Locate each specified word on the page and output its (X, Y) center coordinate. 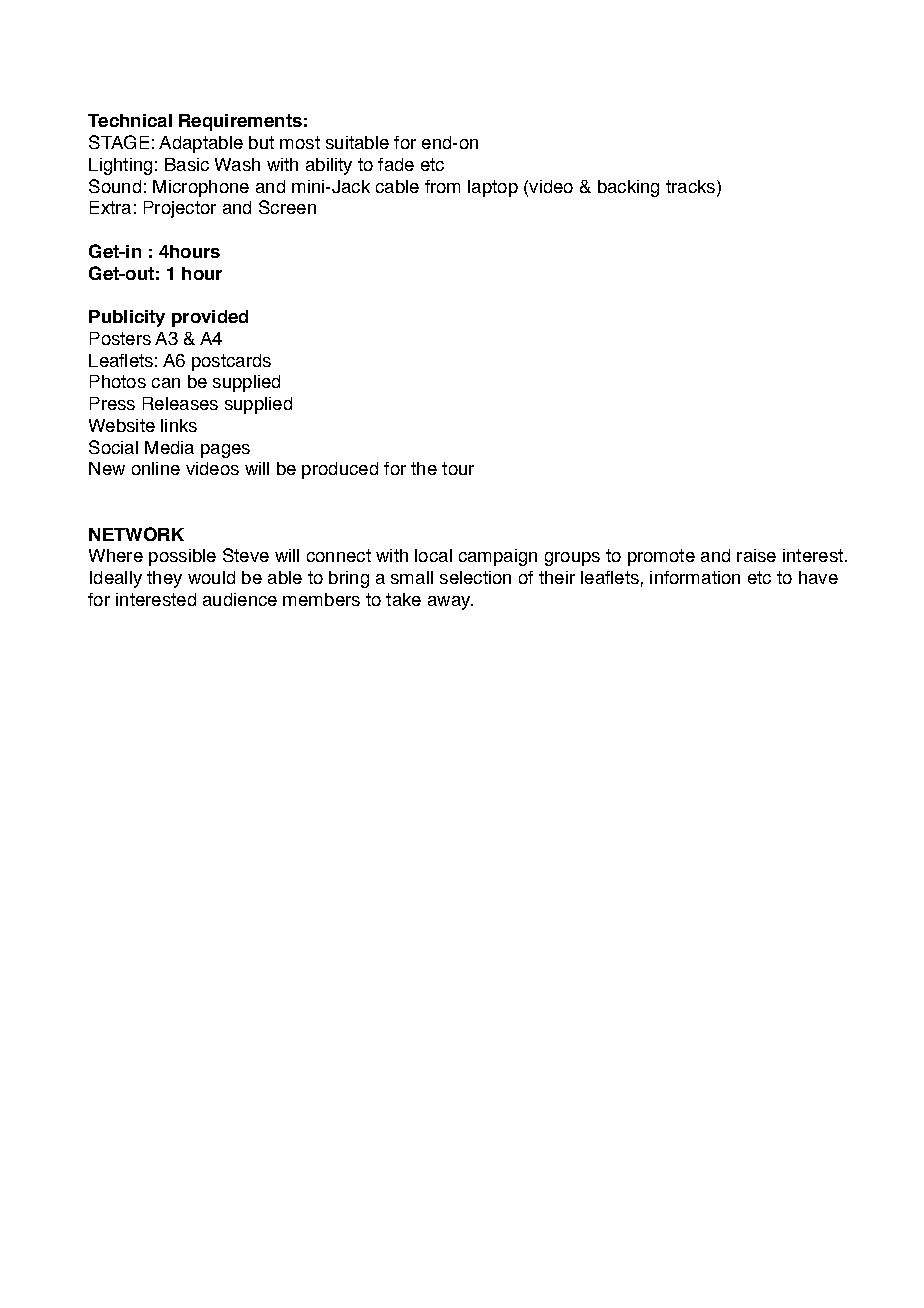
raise (756, 555)
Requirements (240, 122)
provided (210, 318)
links (179, 425)
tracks (690, 186)
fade (396, 164)
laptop (493, 188)
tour (458, 468)
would (211, 577)
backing (628, 188)
